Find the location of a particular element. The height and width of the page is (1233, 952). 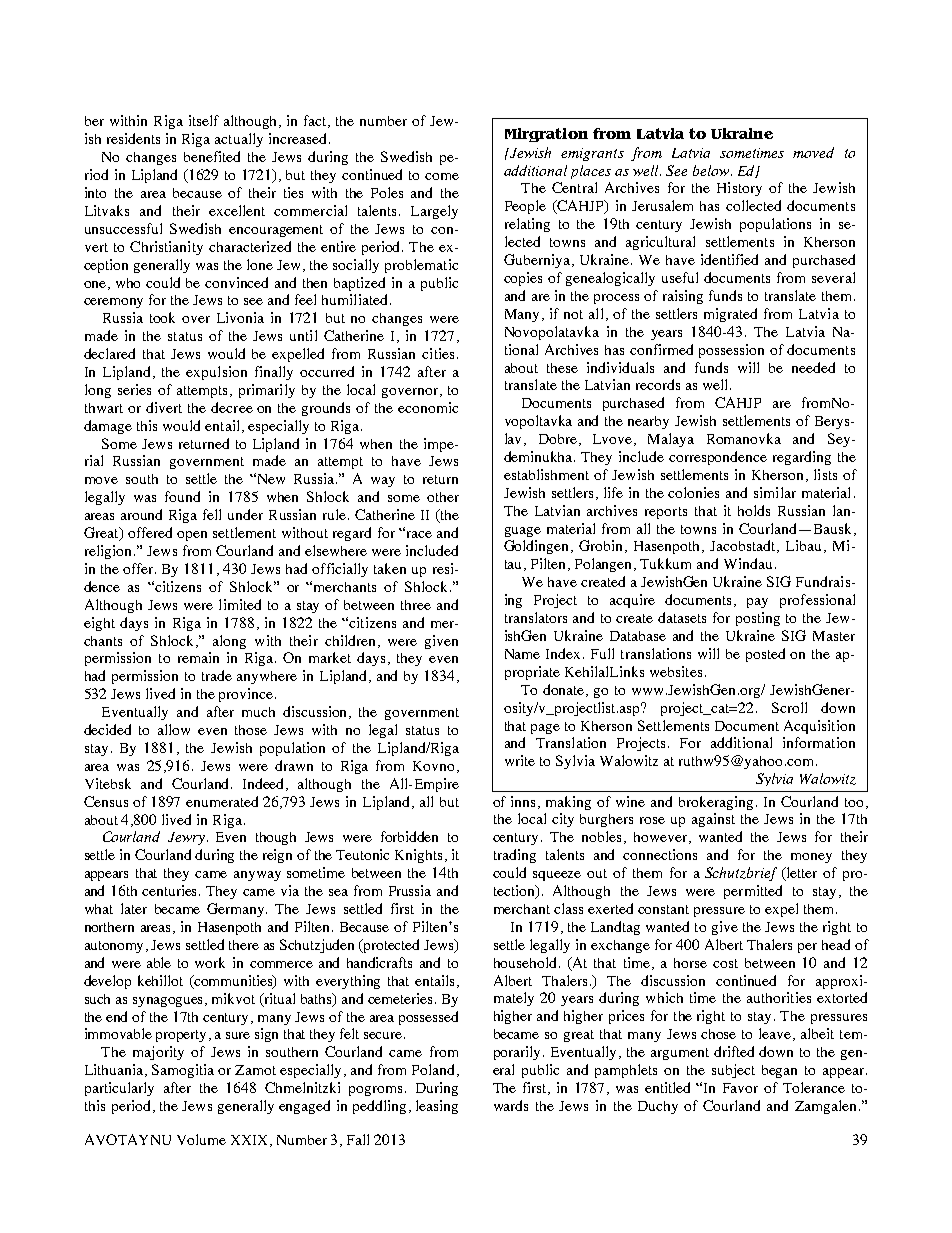

benefited is located at coordinates (212, 156).
